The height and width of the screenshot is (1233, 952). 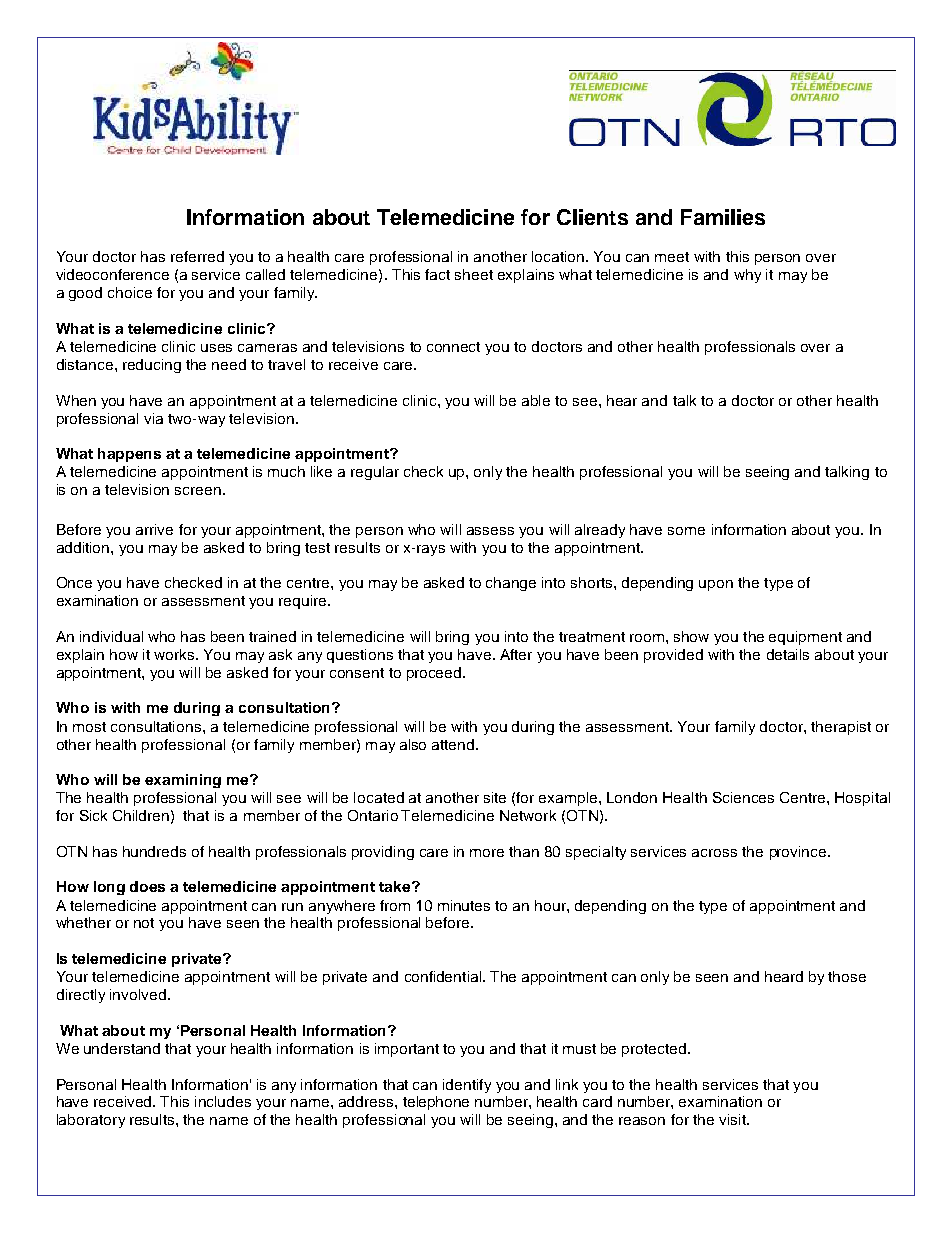 I want to click on some, so click(x=686, y=531).
